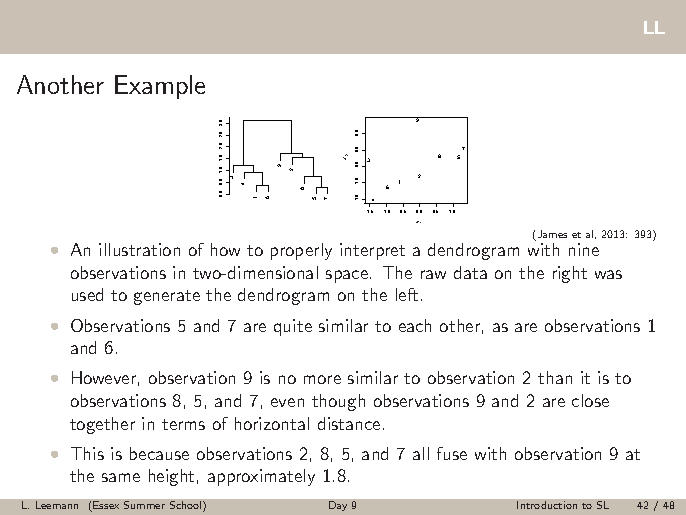  I want to click on illustration, so click(139, 249).
